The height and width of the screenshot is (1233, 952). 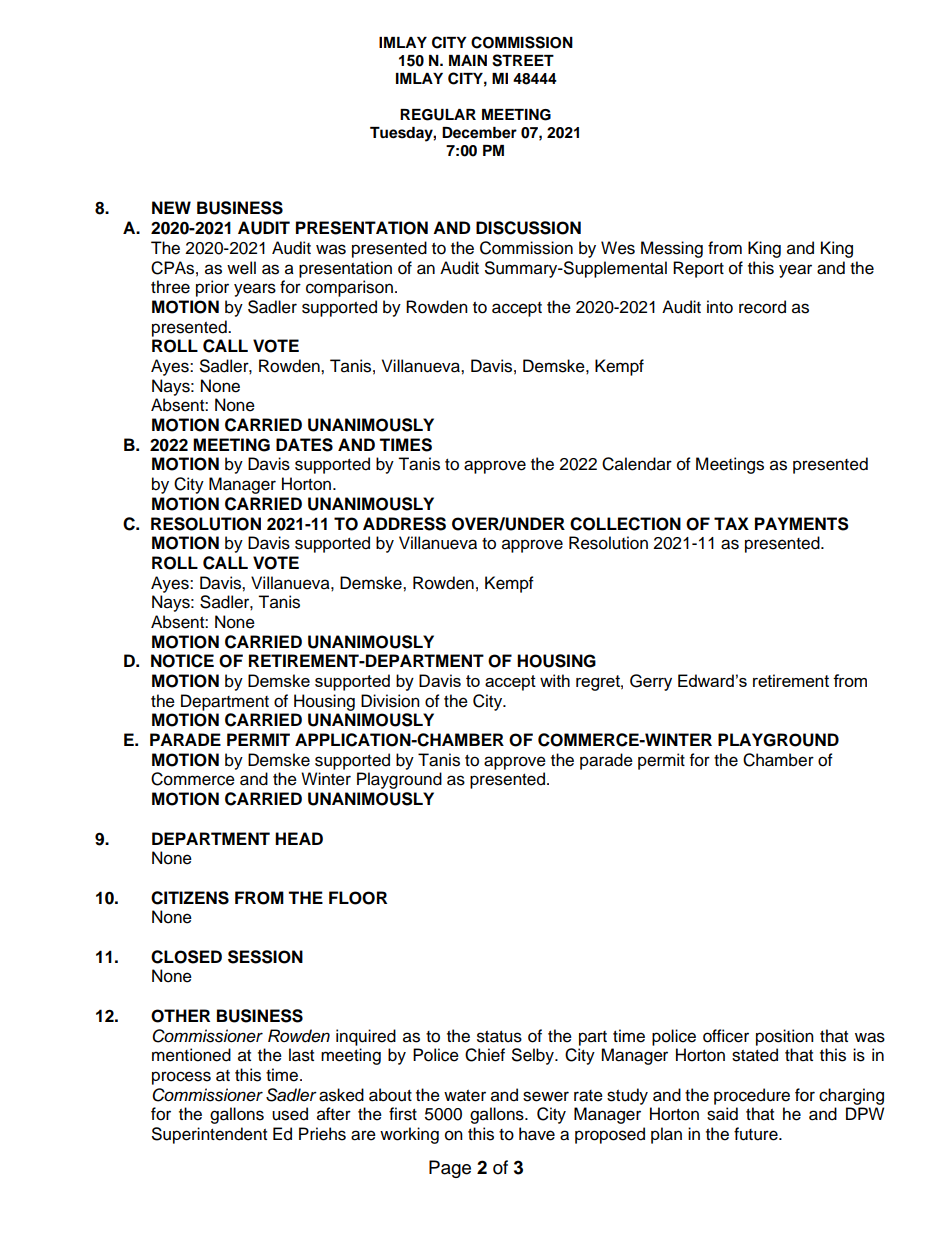 What do you see at coordinates (209, 1135) in the screenshot?
I see `Superintendent` at bounding box center [209, 1135].
